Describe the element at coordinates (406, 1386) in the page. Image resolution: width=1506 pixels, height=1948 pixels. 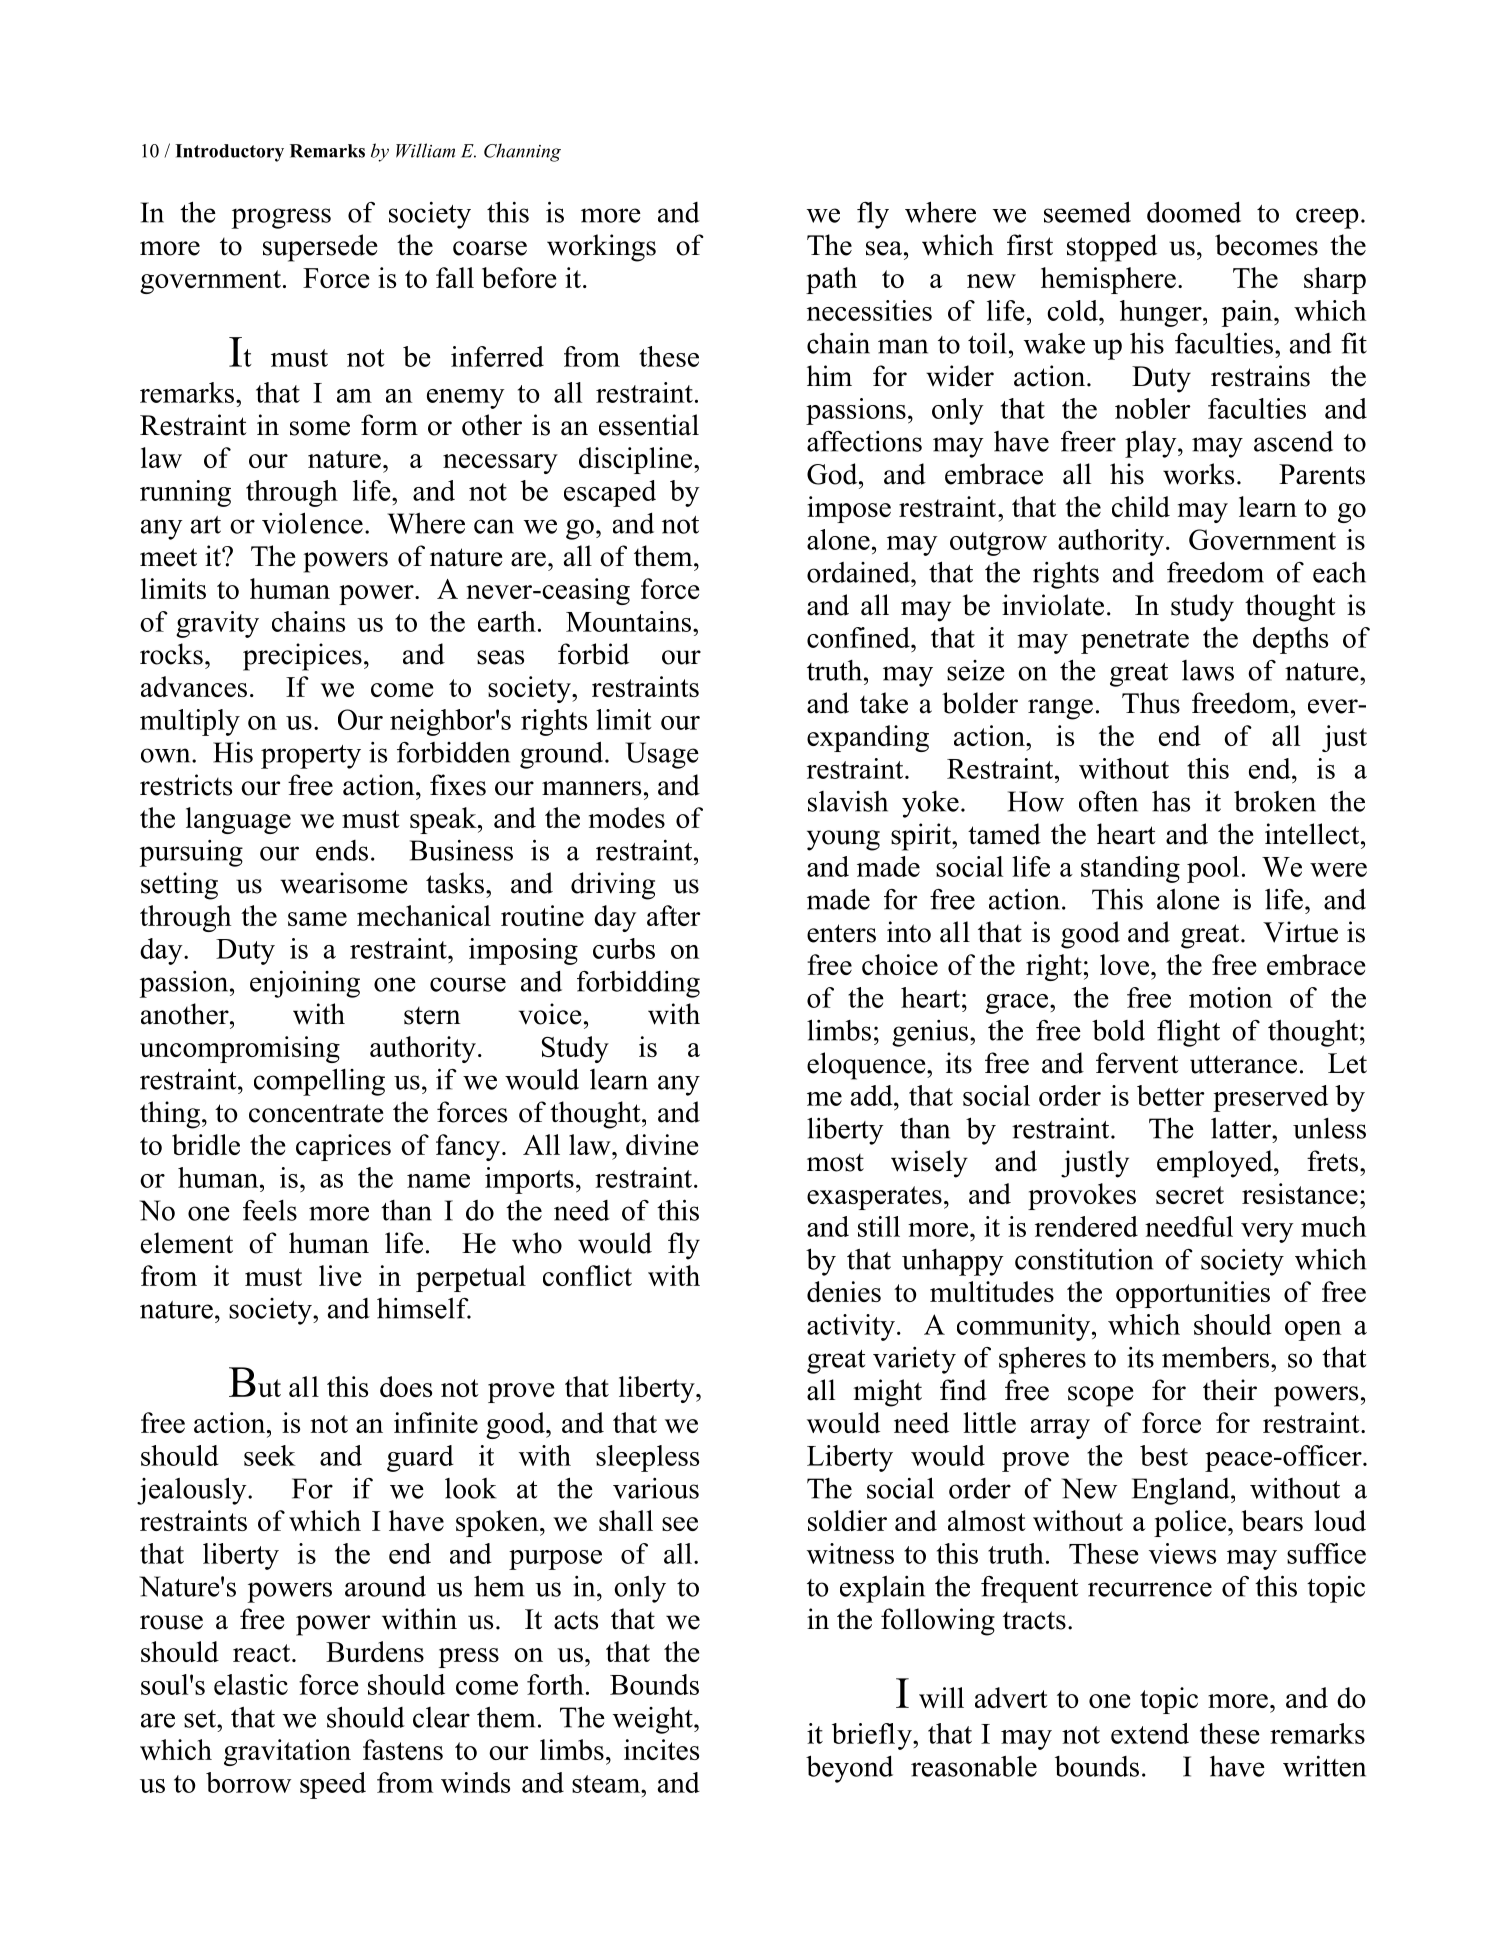
I see `does` at that location.
